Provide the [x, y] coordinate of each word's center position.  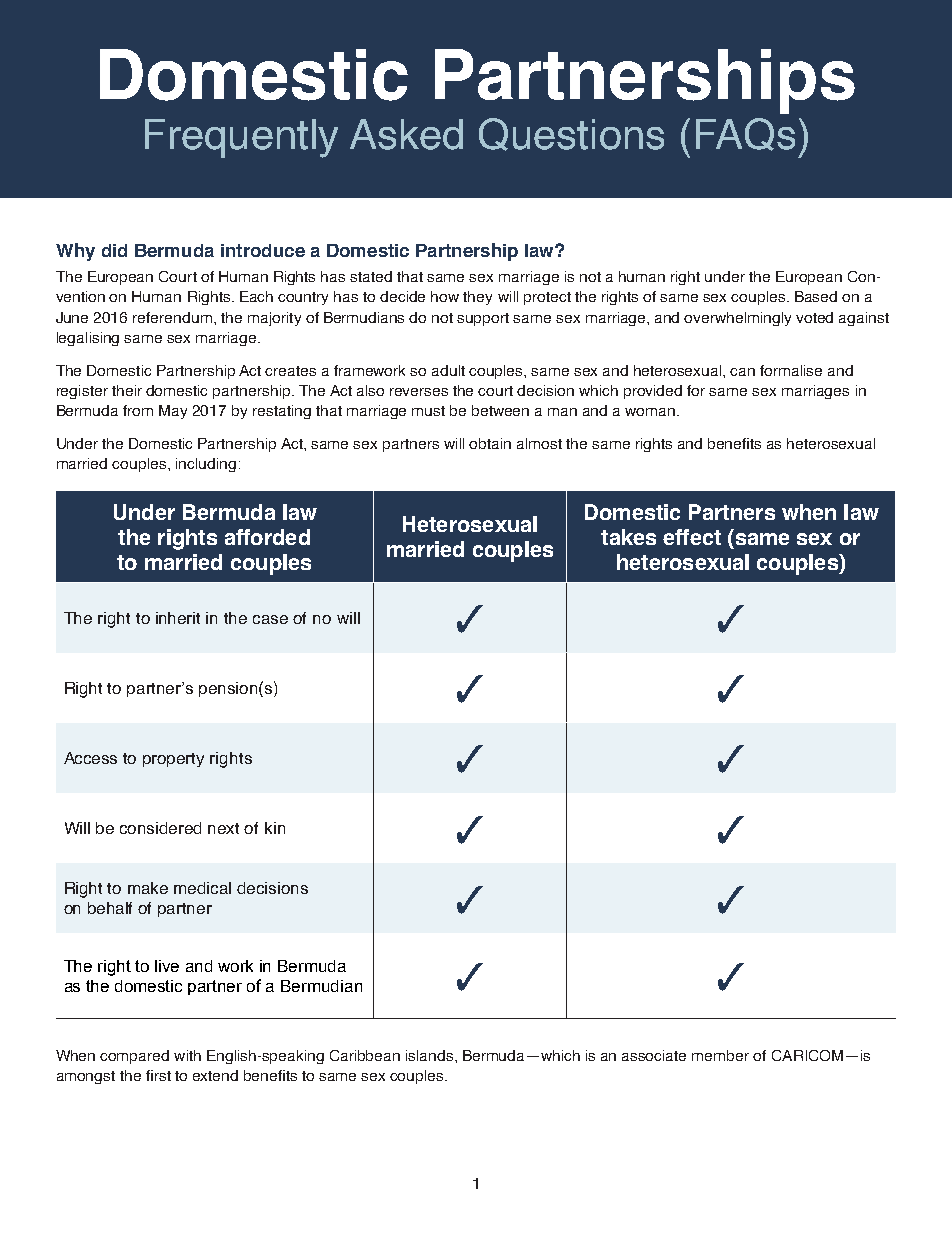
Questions [571, 134]
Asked [406, 134]
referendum [172, 317]
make [148, 888]
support [483, 319]
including [206, 465]
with [187, 1055]
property [173, 760]
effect [692, 537]
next [223, 828]
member [720, 1055]
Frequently [241, 138]
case [270, 619]
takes [628, 537]
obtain [490, 443]
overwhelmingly [737, 319]
